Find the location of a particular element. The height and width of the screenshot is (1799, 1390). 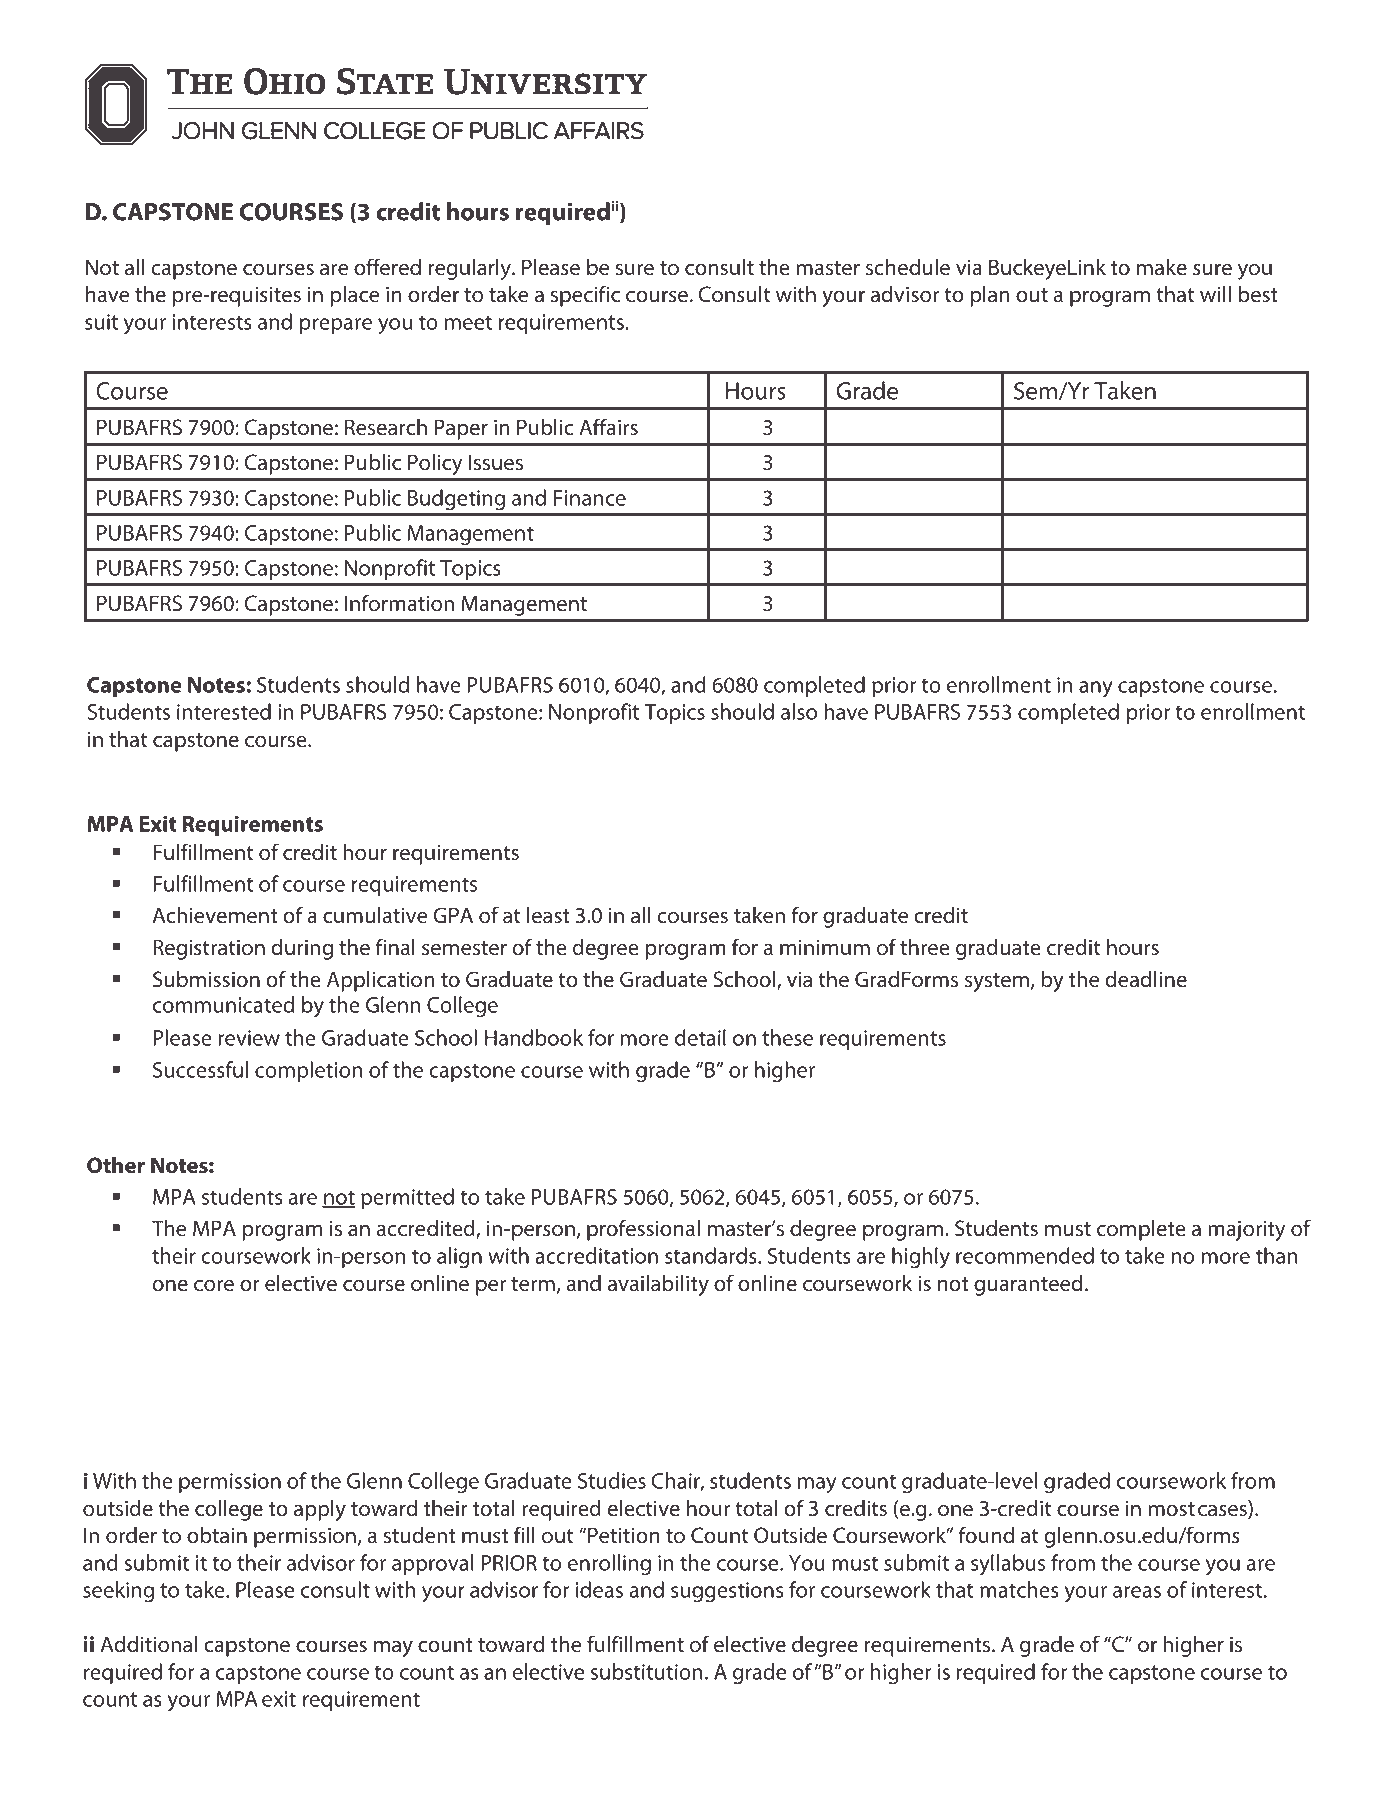

Additional is located at coordinates (148, 1644).
